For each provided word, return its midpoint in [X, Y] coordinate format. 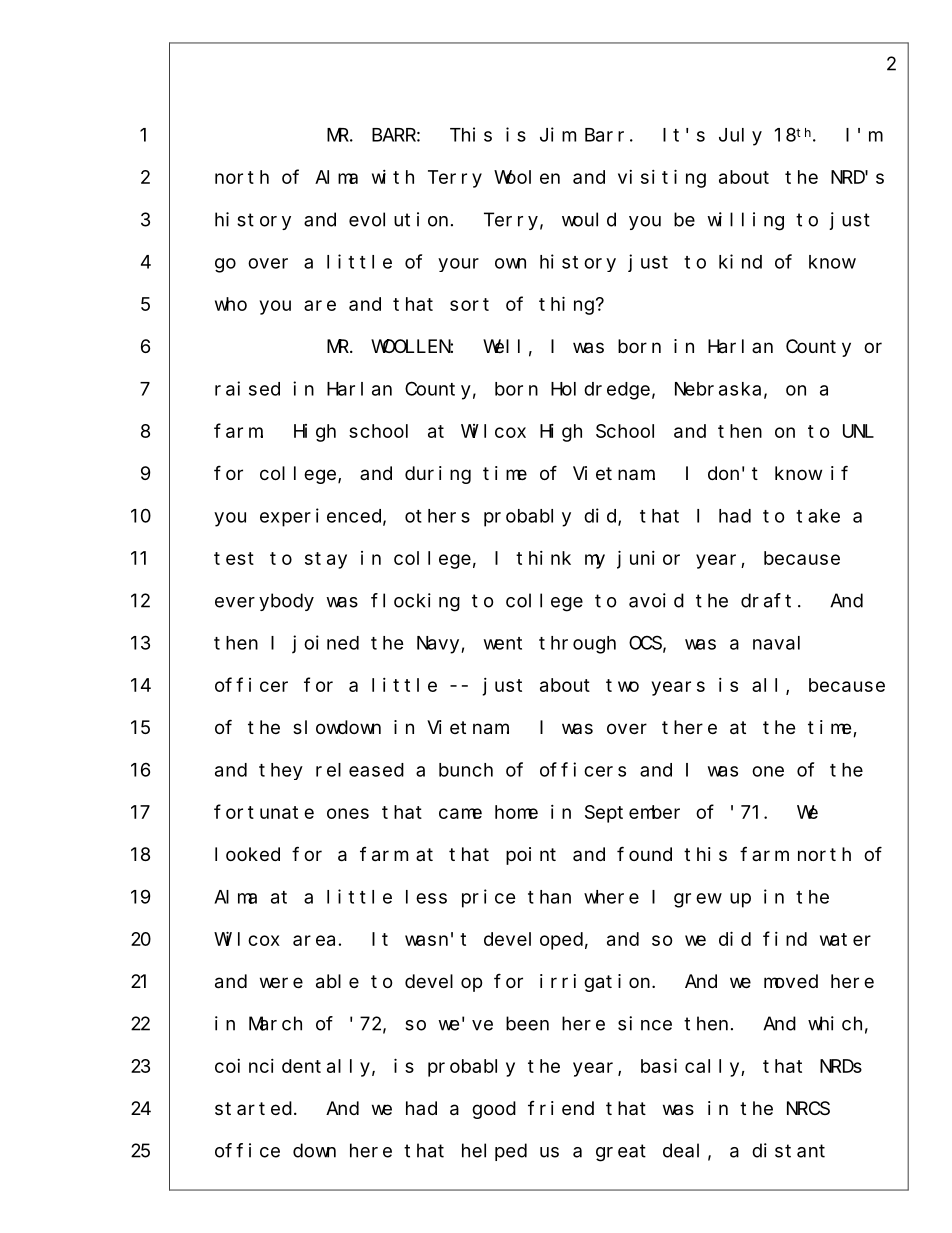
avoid [656, 600]
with [393, 177]
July [740, 137]
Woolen [527, 177]
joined [326, 644]
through [577, 645]
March [275, 1023]
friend [561, 1108]
